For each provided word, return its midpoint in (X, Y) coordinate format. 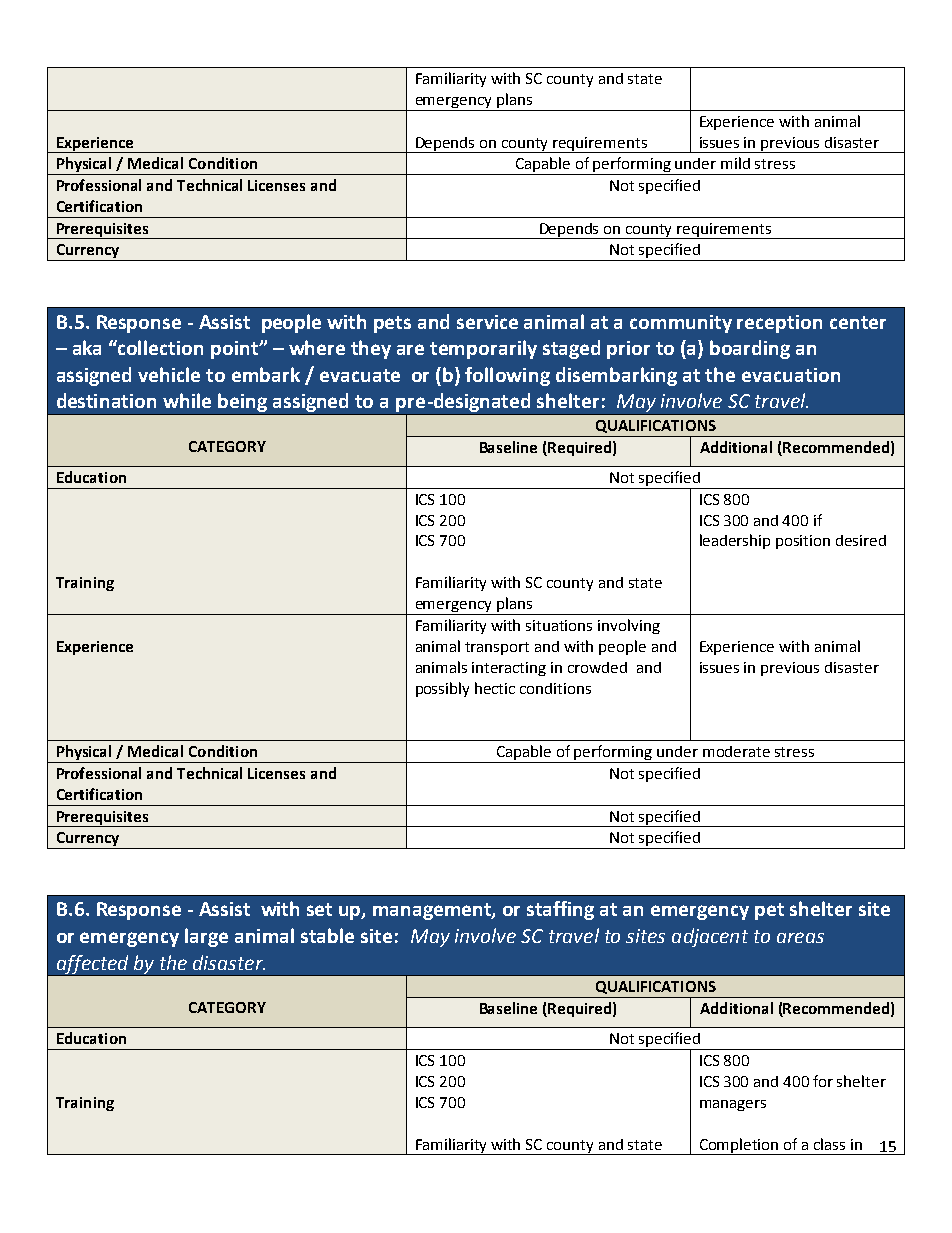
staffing (560, 910)
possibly (442, 689)
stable (327, 935)
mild (735, 163)
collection (159, 347)
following (507, 376)
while (187, 400)
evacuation (791, 375)
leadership (735, 541)
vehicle (169, 374)
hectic (495, 688)
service (487, 322)
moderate (736, 751)
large (206, 937)
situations (559, 625)
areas (800, 937)
